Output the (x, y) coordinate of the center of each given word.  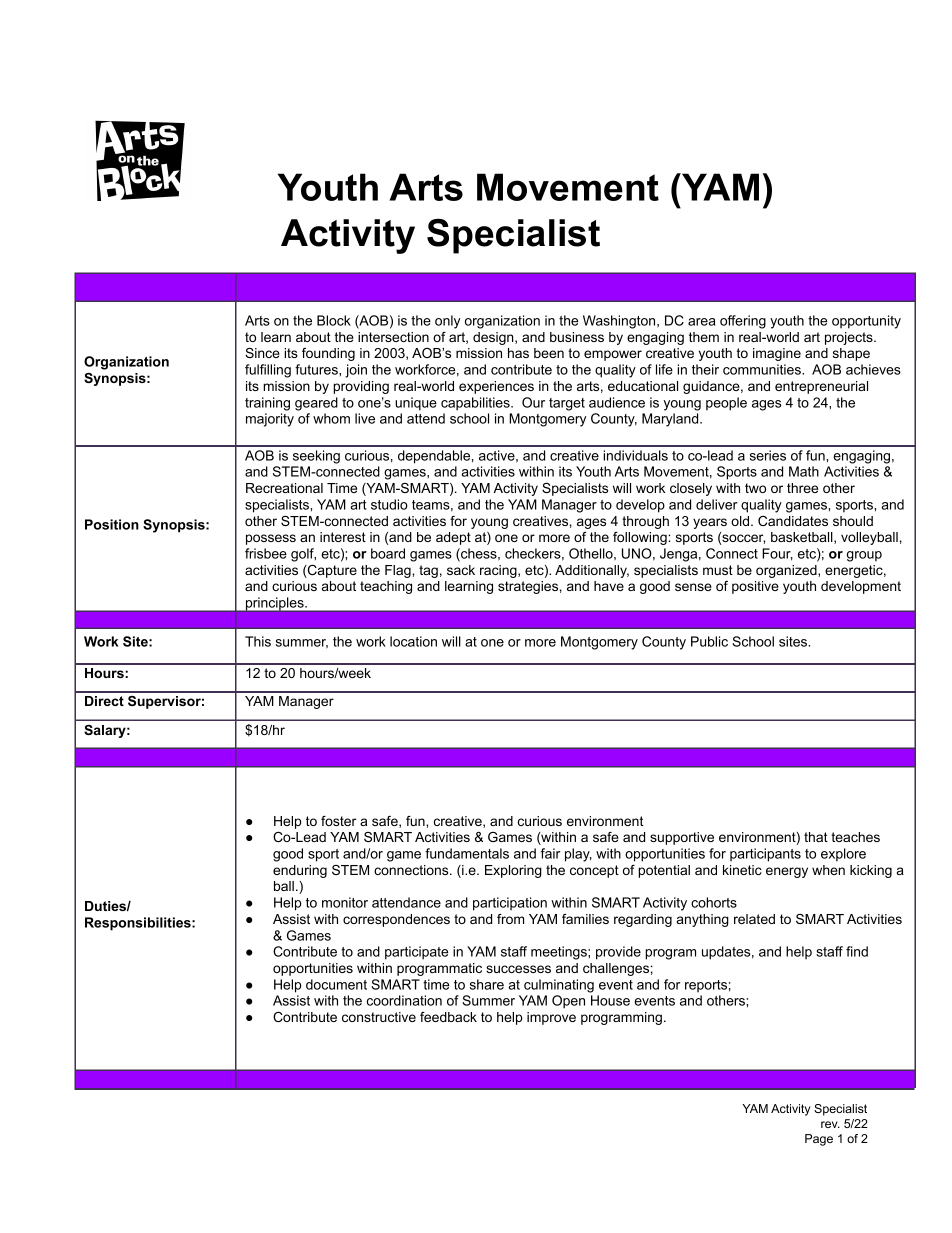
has (518, 353)
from (510, 919)
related (754, 919)
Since (262, 353)
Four (777, 554)
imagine (777, 354)
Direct (104, 701)
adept (453, 538)
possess (271, 539)
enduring (300, 871)
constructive (379, 1017)
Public (709, 641)
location (413, 641)
